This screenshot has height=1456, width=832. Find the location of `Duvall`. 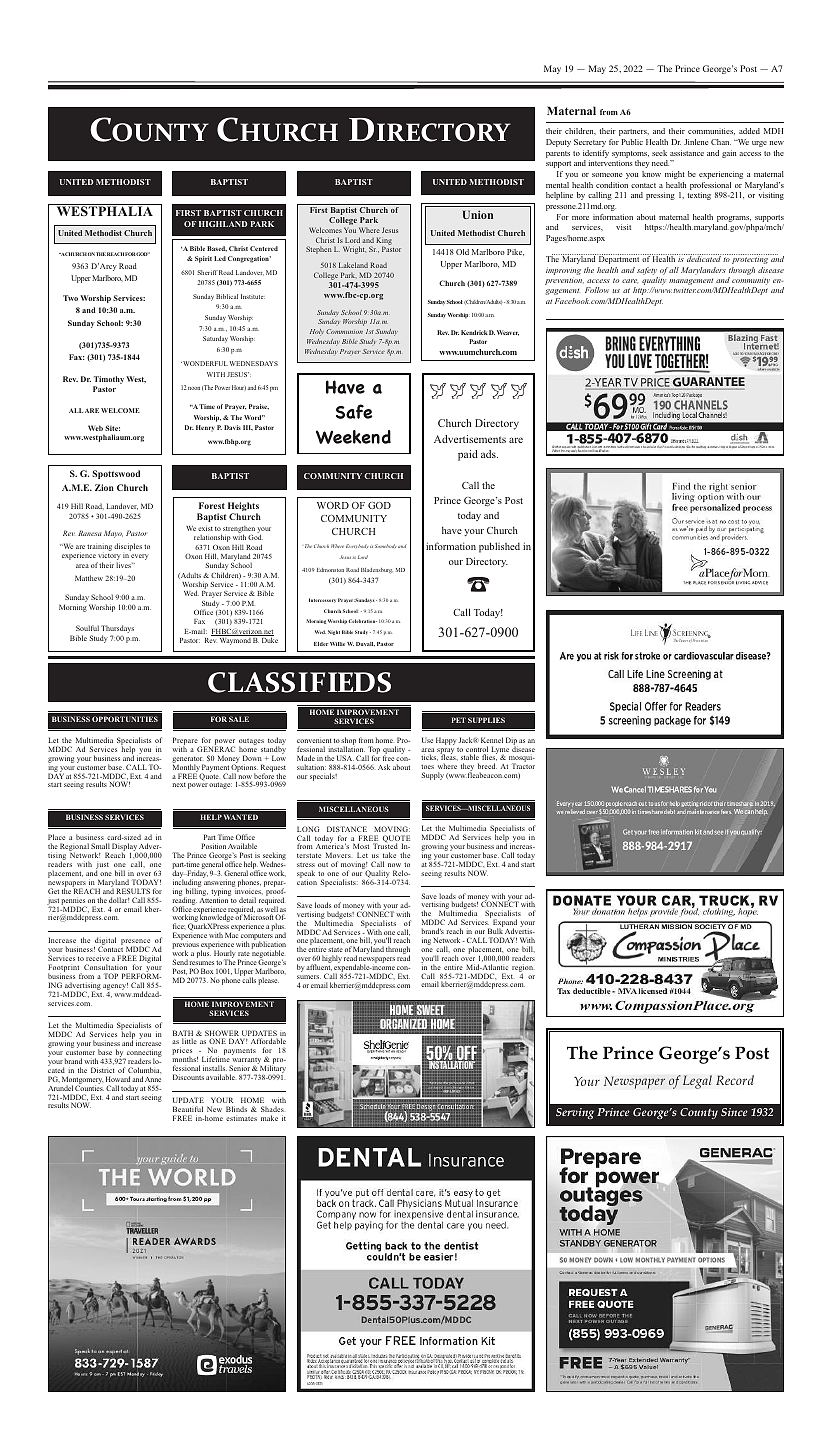

Duvall is located at coordinates (365, 644).
